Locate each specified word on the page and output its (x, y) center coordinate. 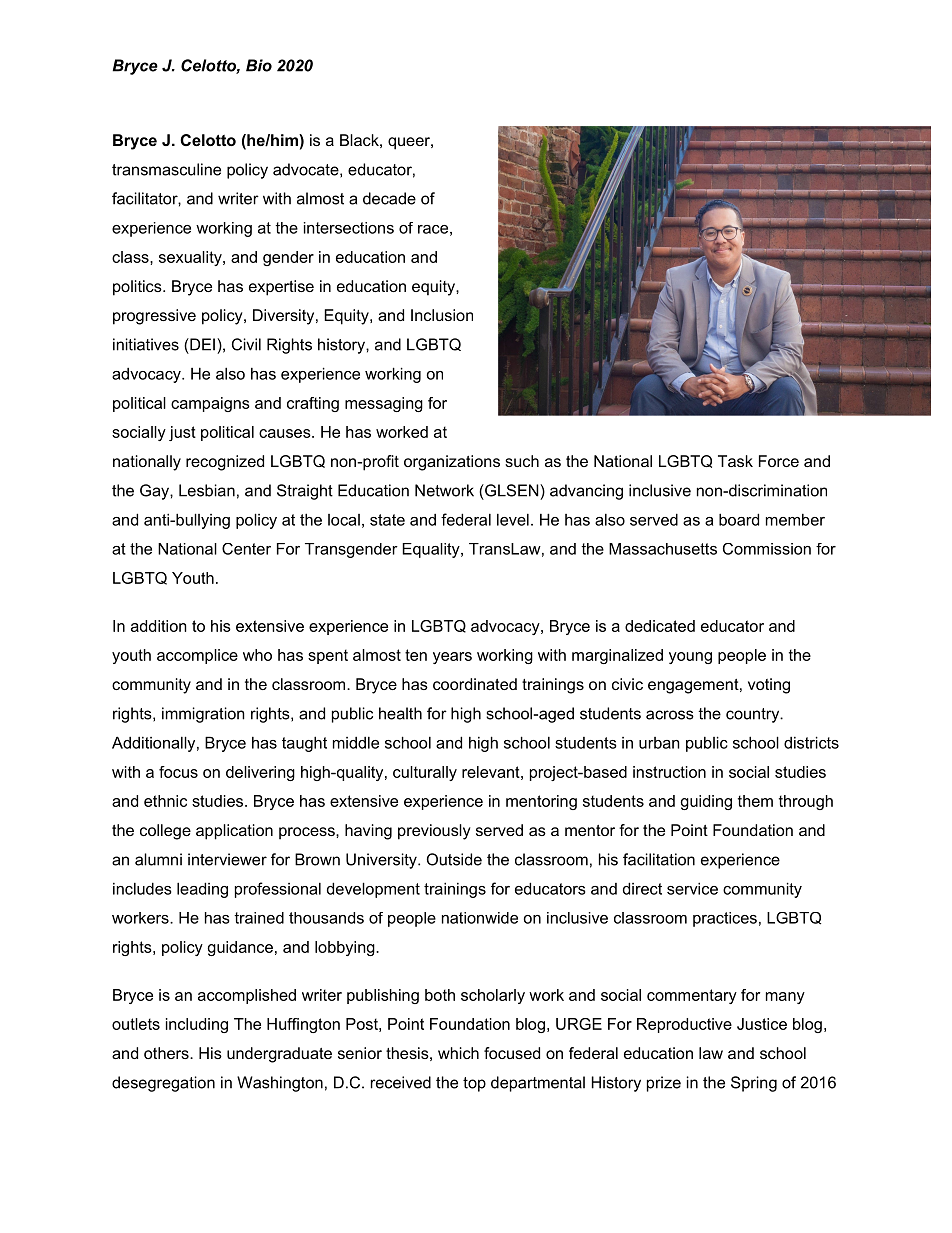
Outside (454, 859)
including (197, 1025)
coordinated (475, 684)
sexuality (191, 258)
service (692, 888)
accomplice (197, 656)
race (433, 229)
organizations (452, 463)
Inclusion (442, 315)
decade (389, 198)
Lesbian (207, 490)
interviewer (227, 859)
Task (735, 461)
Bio (259, 65)
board (739, 519)
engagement (693, 686)
